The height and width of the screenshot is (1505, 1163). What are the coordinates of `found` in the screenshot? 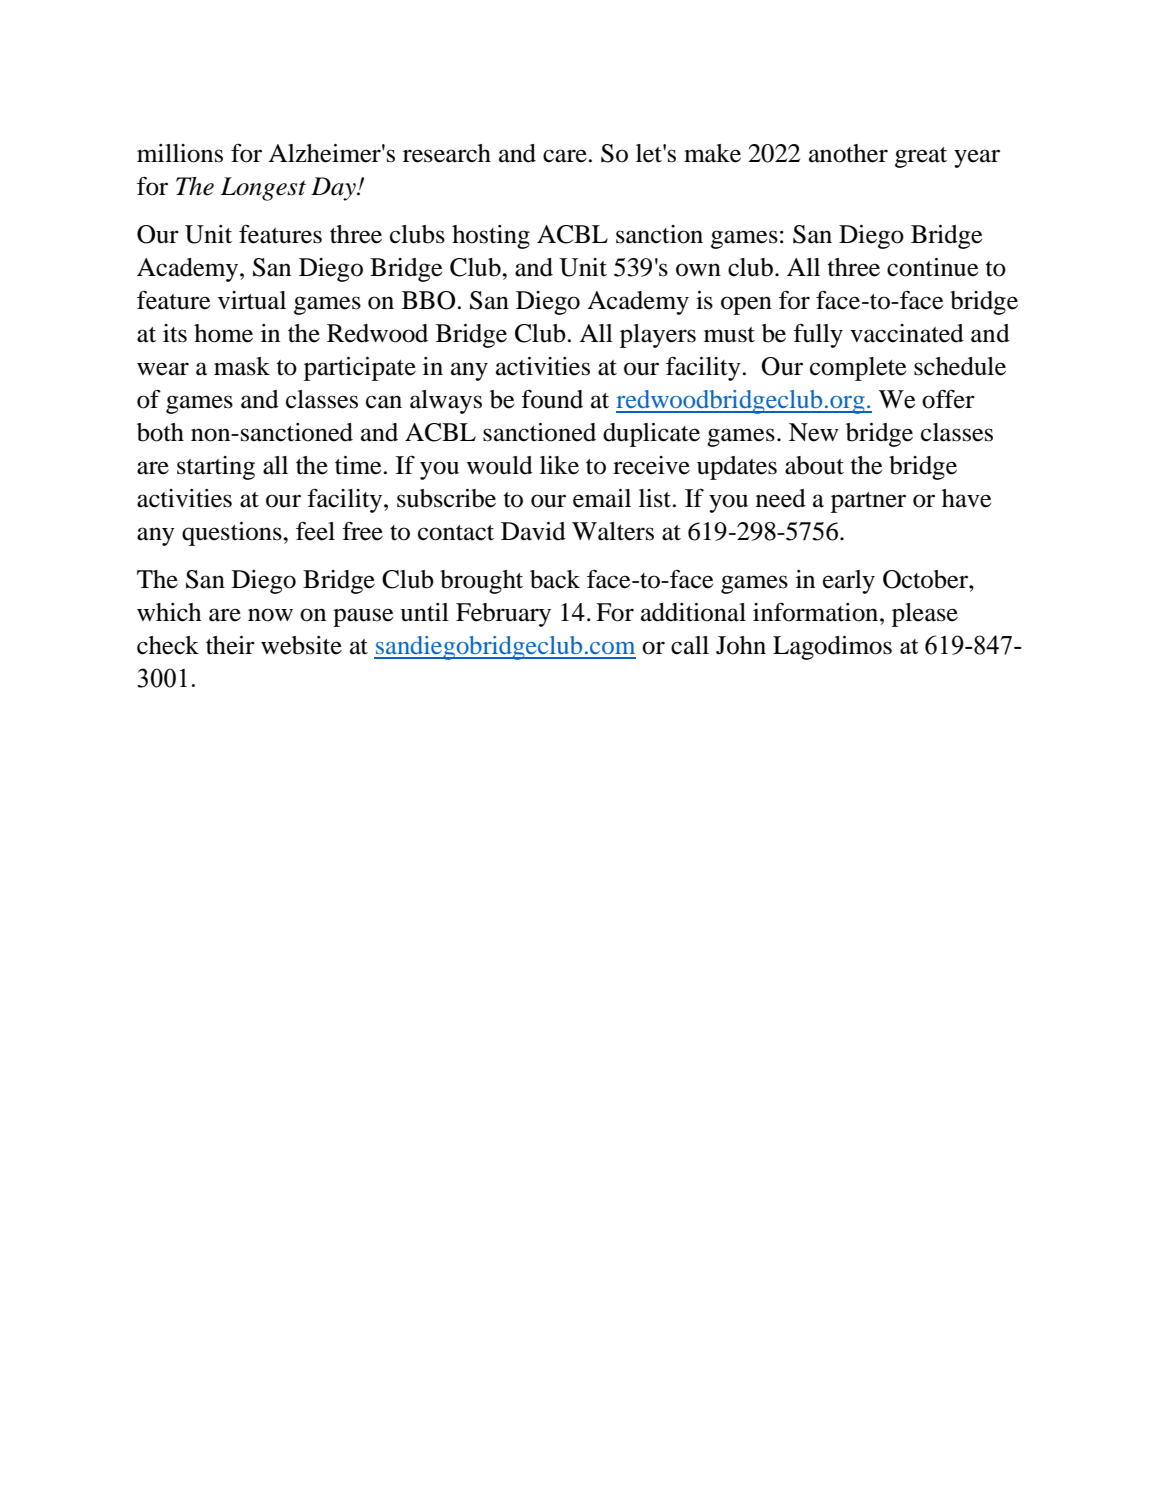 It's located at (552, 399).
